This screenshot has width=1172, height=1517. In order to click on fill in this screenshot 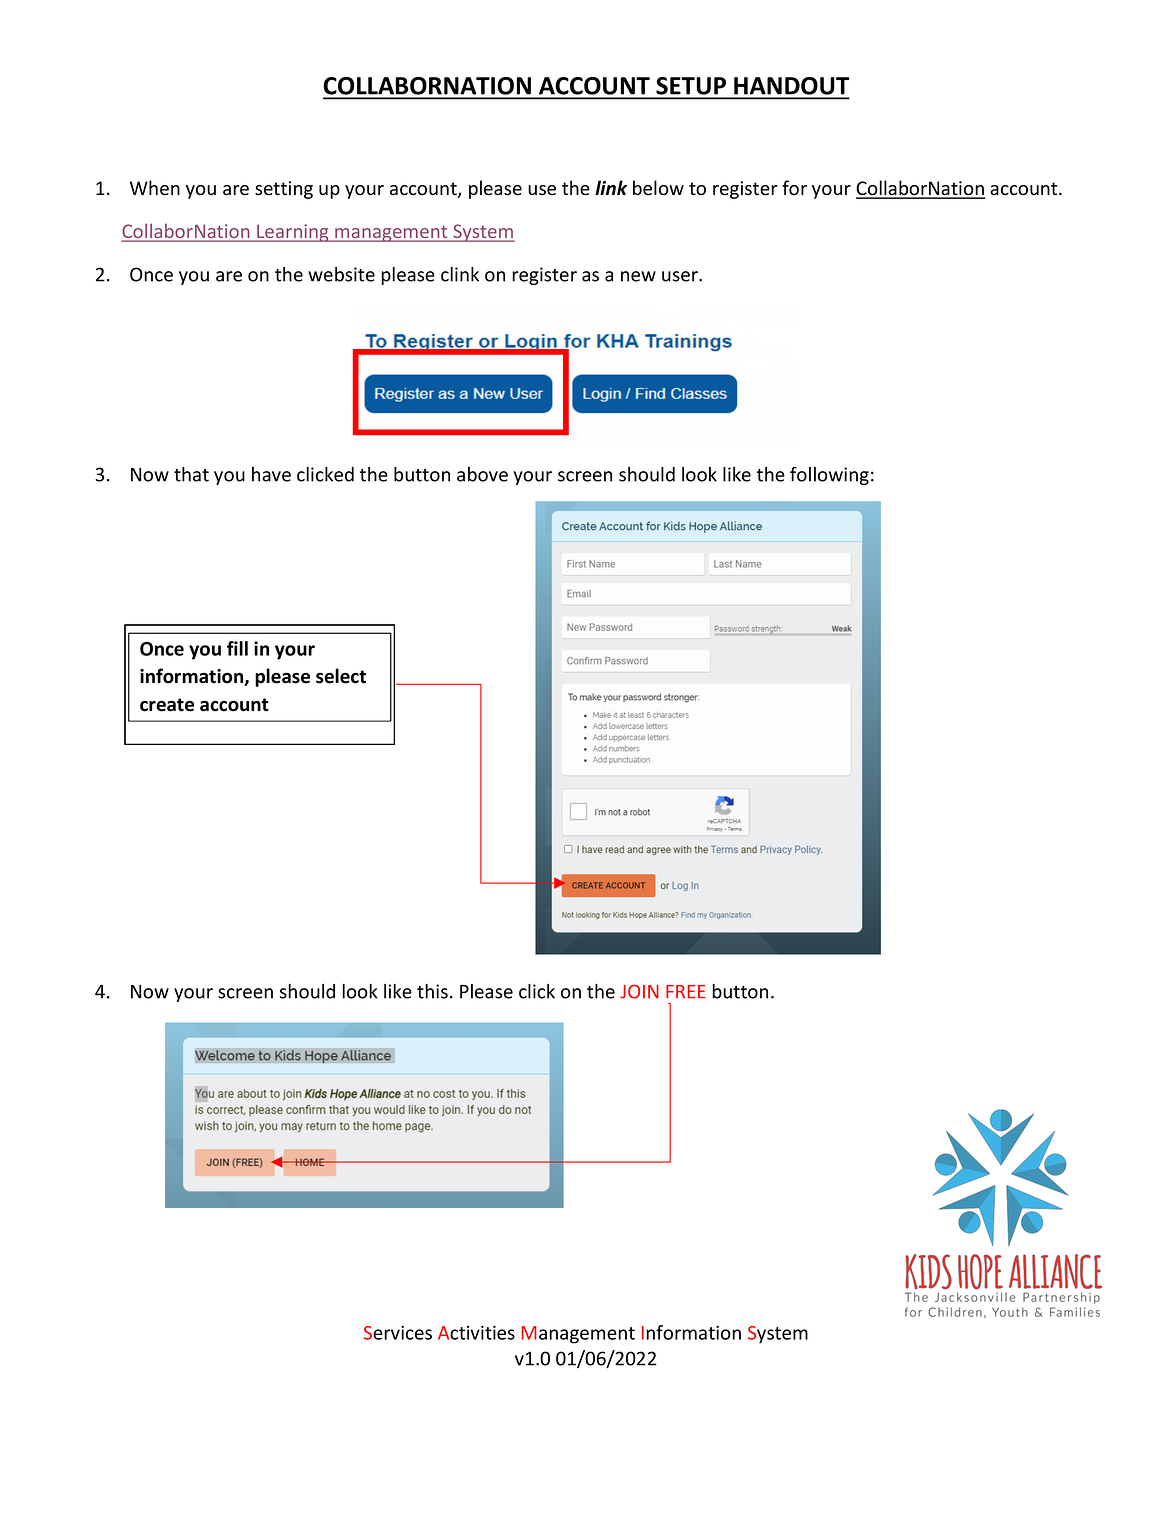, I will do `click(237, 648)`.
